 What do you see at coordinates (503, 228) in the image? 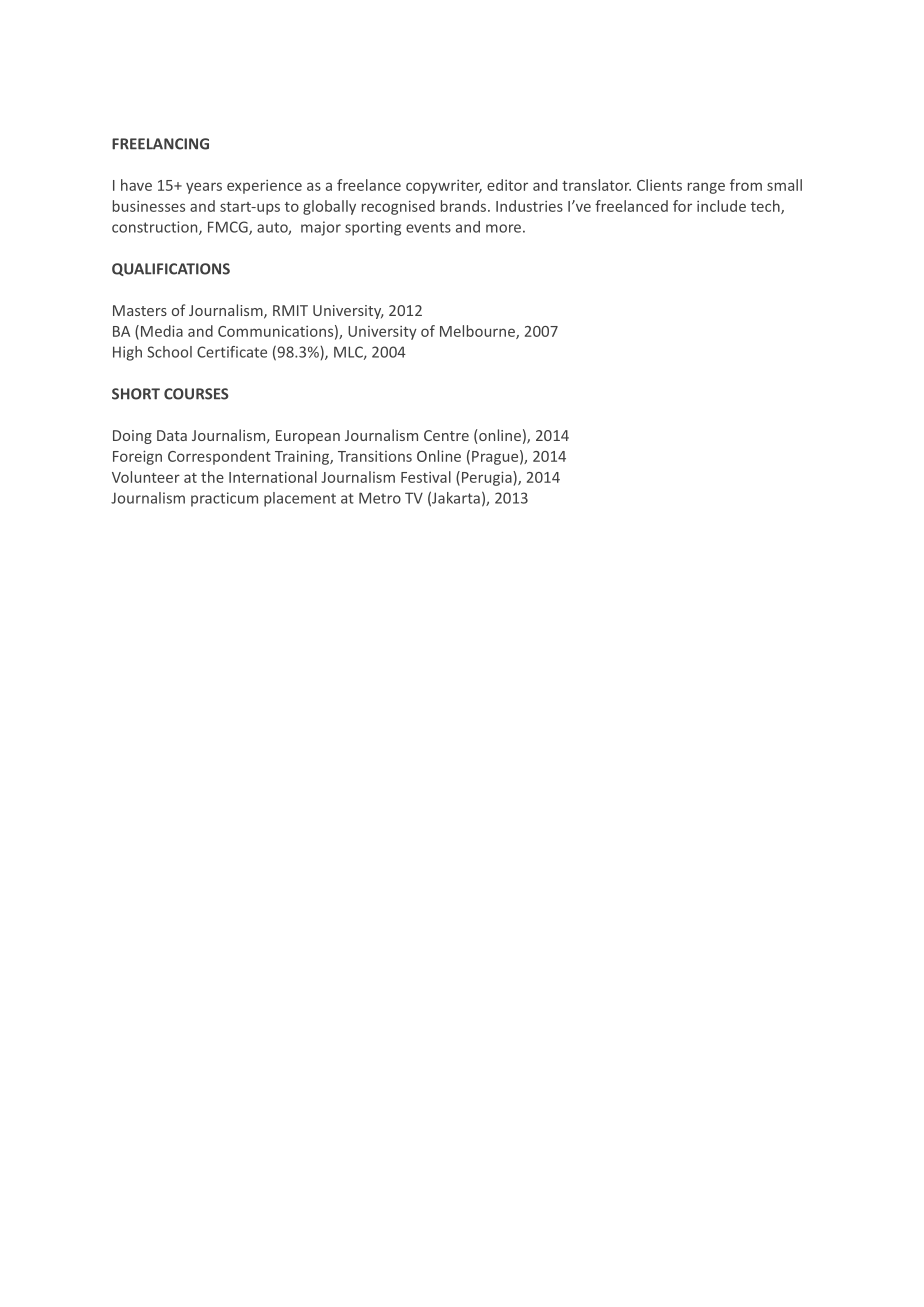
I see `more` at bounding box center [503, 228].
